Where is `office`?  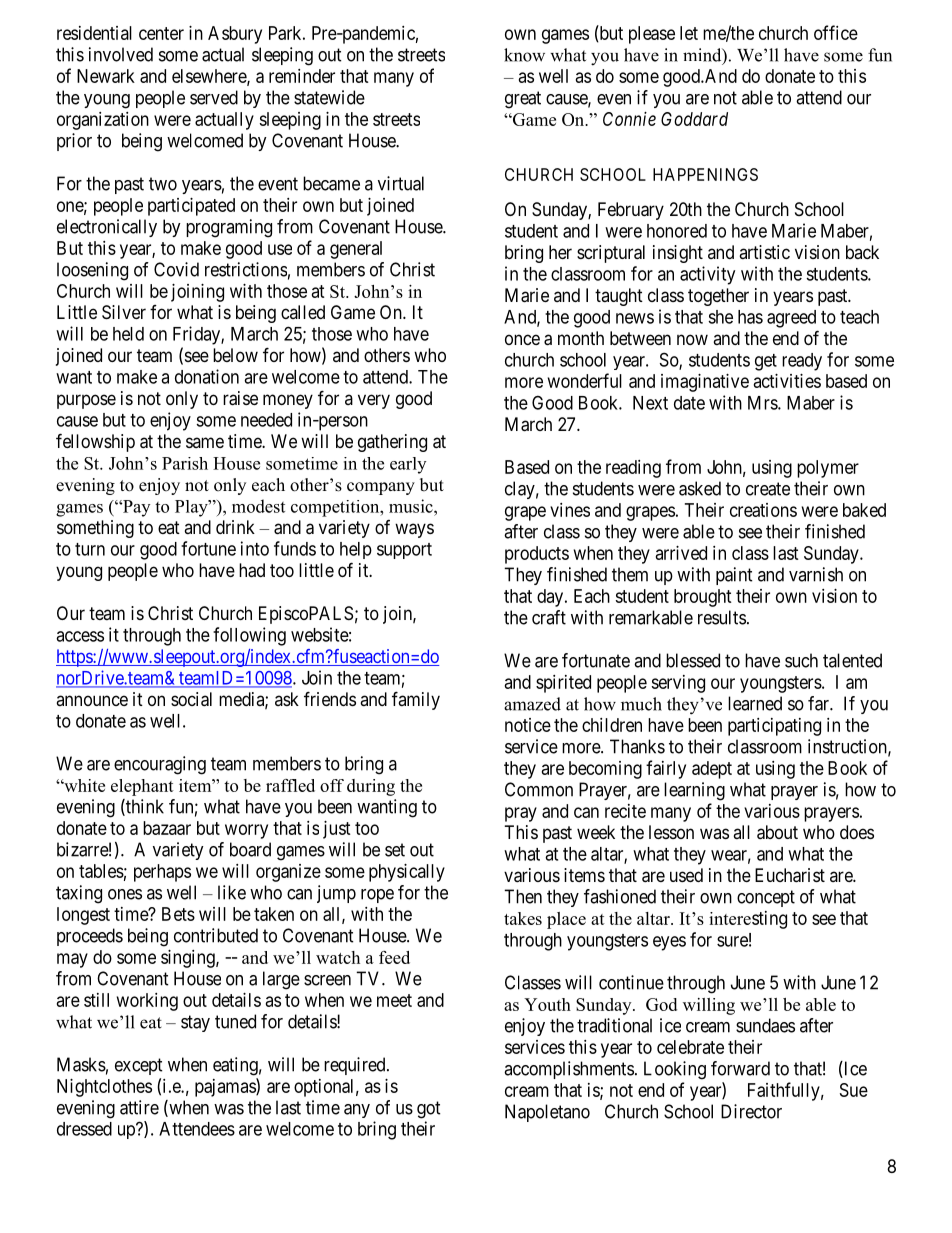 office is located at coordinates (836, 32).
